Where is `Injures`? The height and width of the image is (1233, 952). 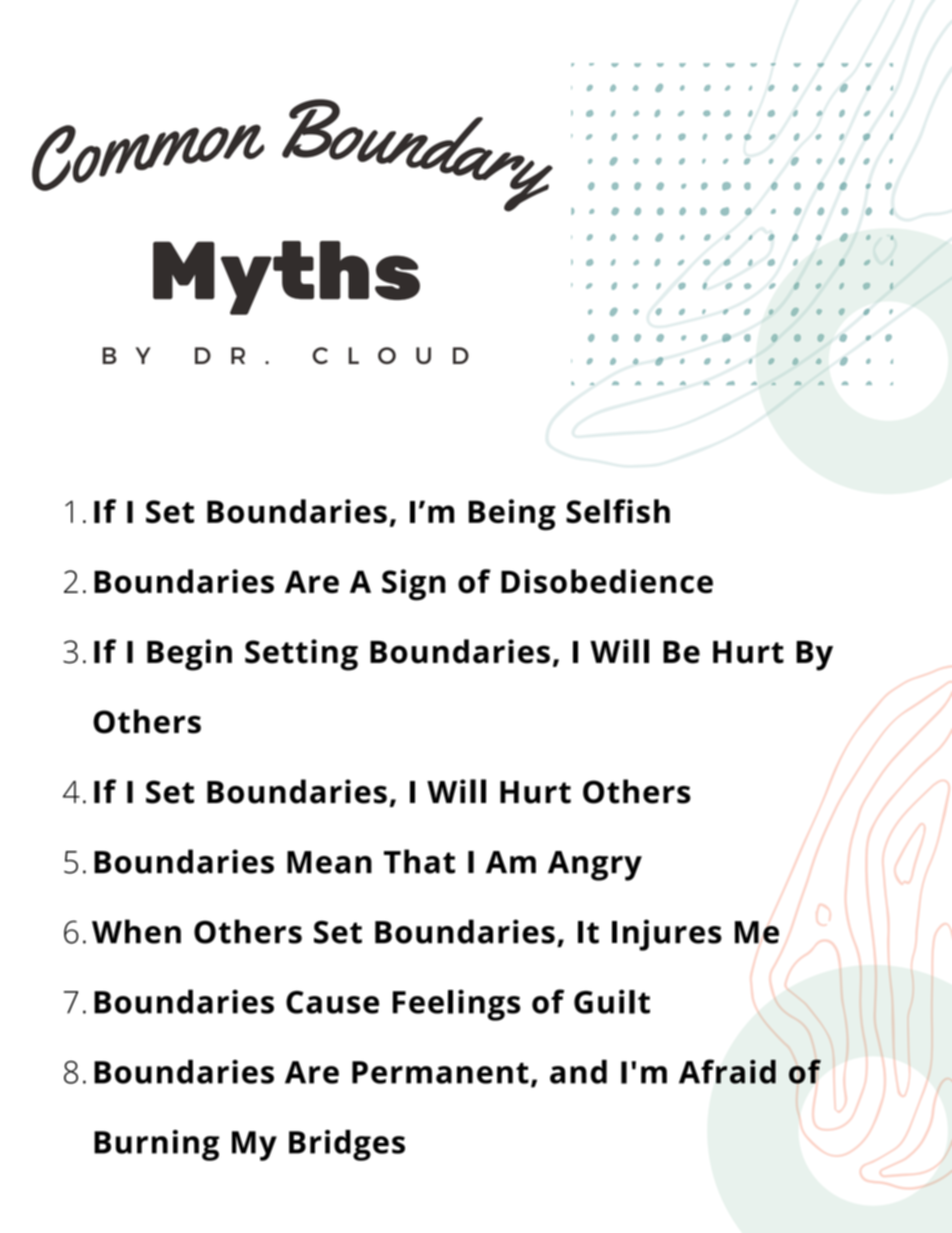
Injures is located at coordinates (667, 935).
